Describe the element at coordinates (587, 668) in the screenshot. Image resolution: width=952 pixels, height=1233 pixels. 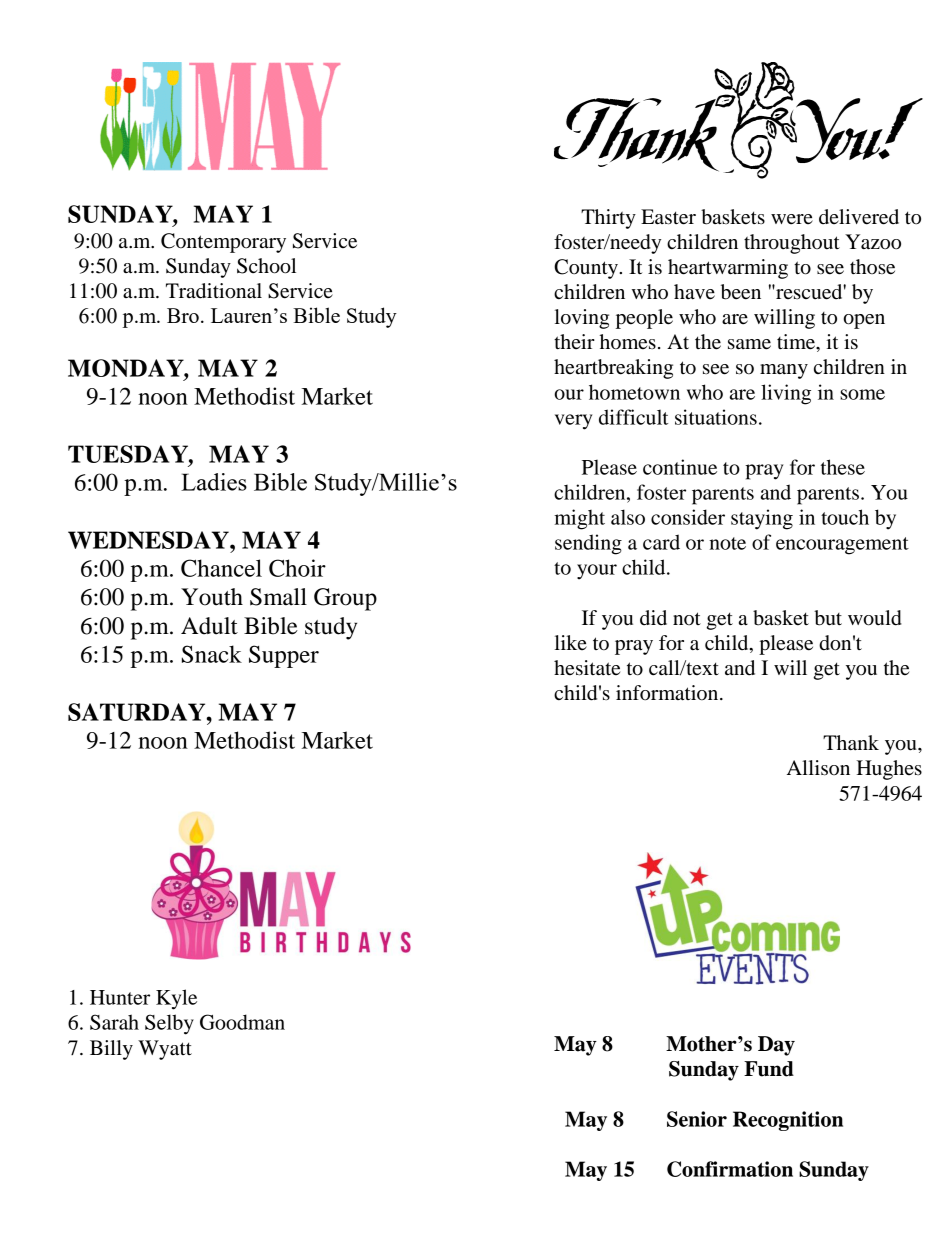
I see `hesitate` at that location.
